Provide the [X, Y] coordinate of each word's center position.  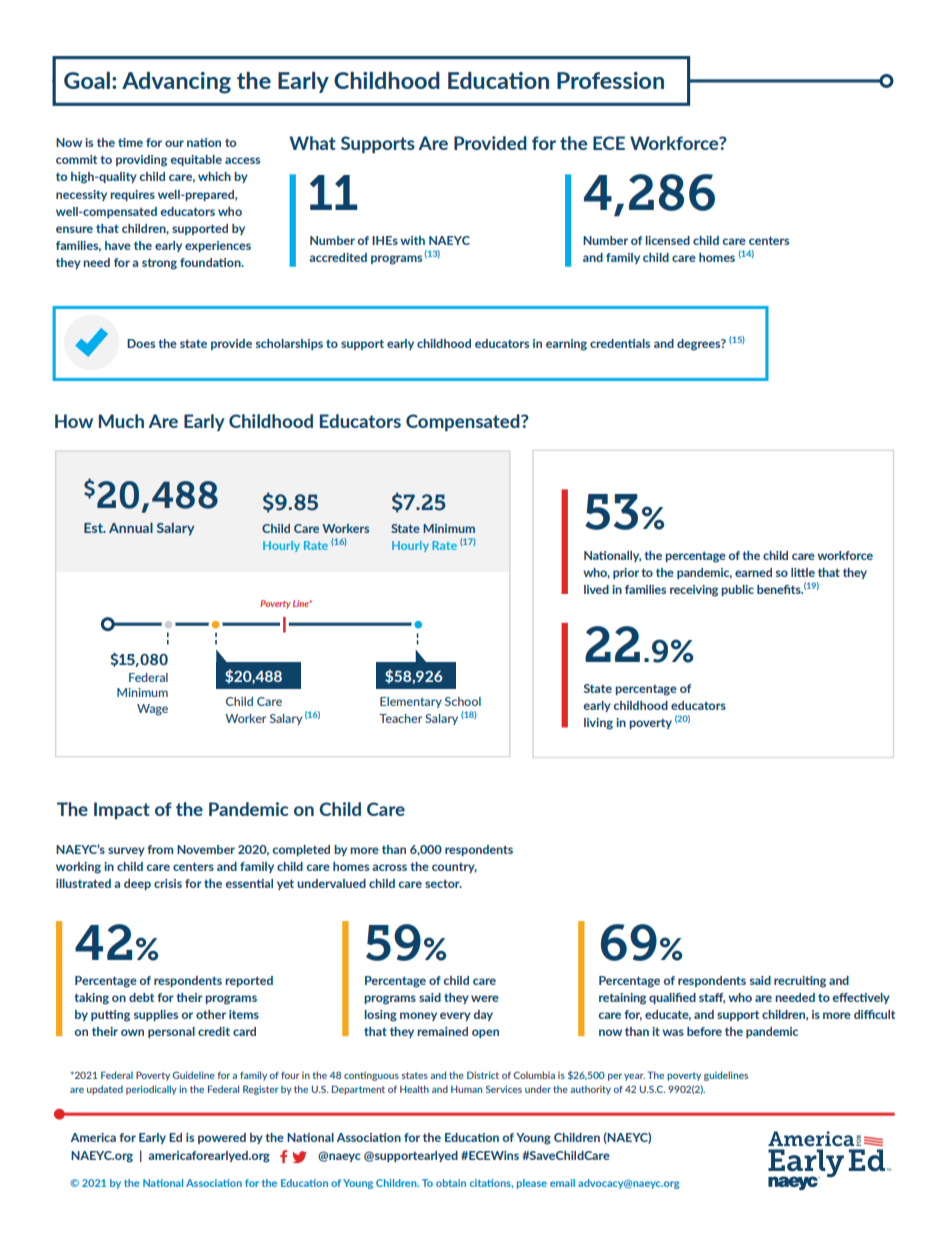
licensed [668, 240]
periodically [151, 1090]
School [463, 701]
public [737, 590]
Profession [610, 80]
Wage [152, 710]
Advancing [176, 83]
